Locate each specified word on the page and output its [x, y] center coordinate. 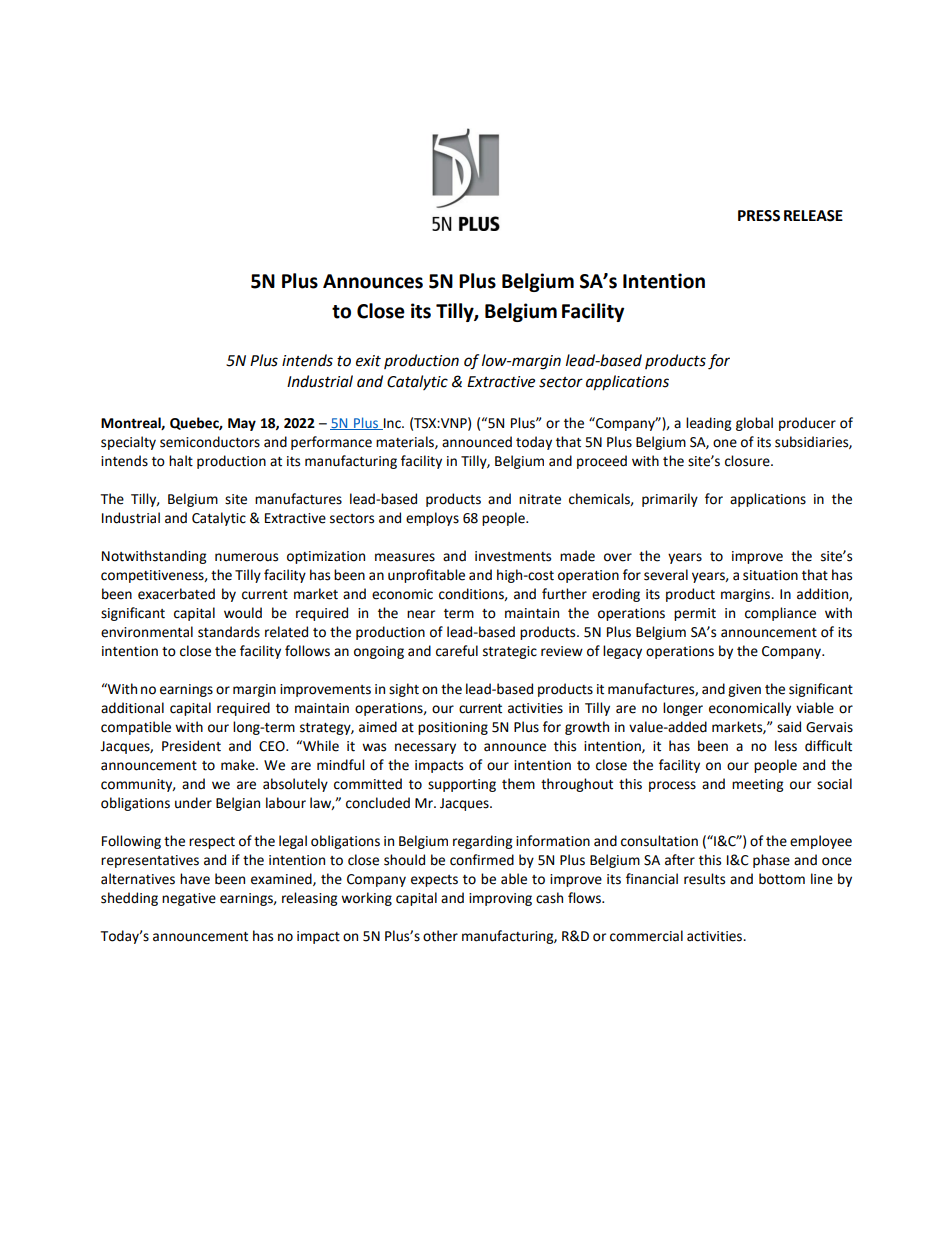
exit [368, 361]
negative [189, 899]
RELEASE [813, 216]
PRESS [759, 216]
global [754, 424]
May [242, 424]
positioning [453, 728]
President [191, 746]
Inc [392, 424]
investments [513, 556]
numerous [246, 557]
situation [770, 575]
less [786, 746]
